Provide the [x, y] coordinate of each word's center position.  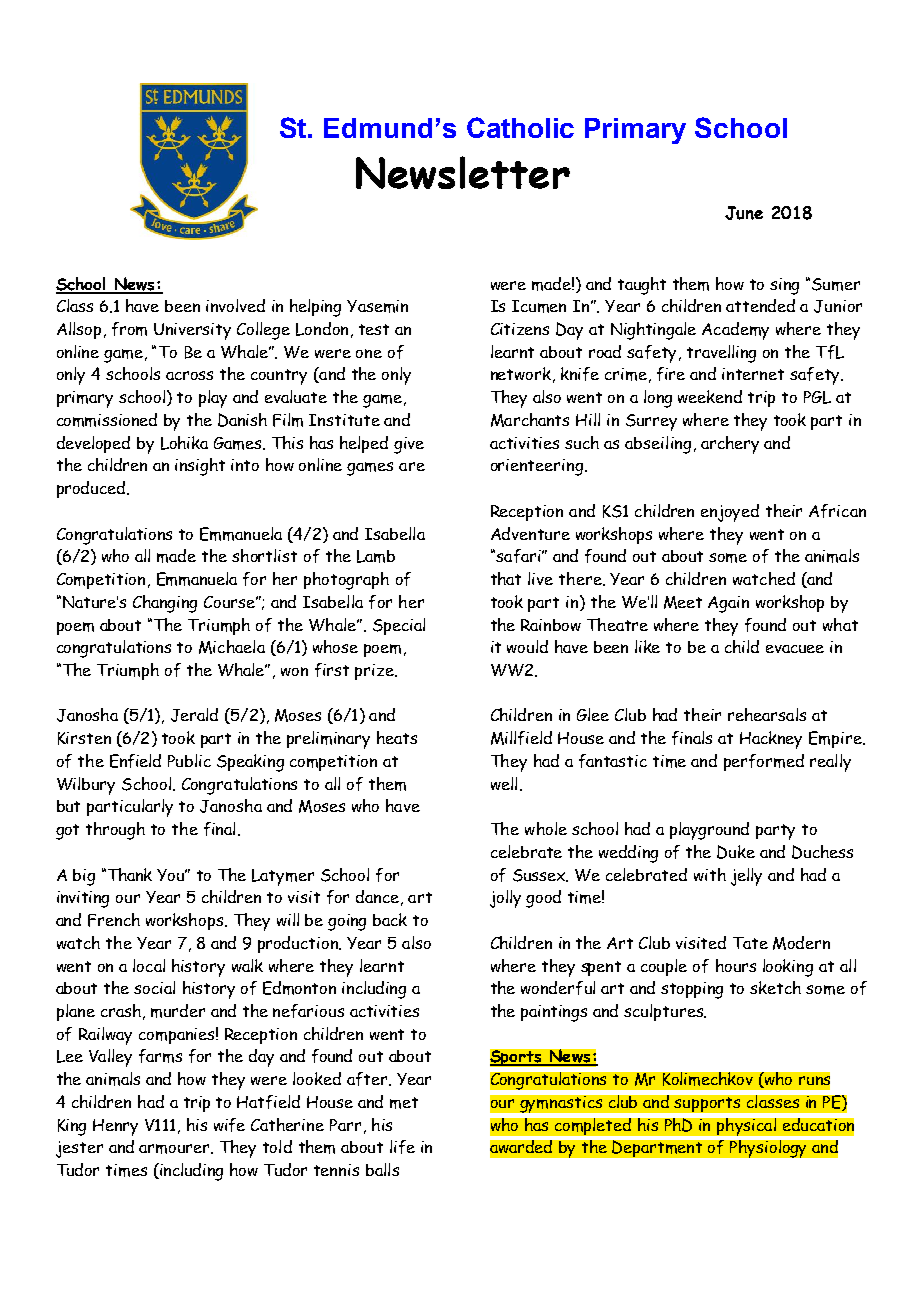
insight [200, 467]
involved [235, 305]
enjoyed [730, 513]
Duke [736, 852]
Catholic [520, 127]
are [412, 466]
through [115, 831]
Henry [115, 1127]
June [744, 213]
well [504, 783]
